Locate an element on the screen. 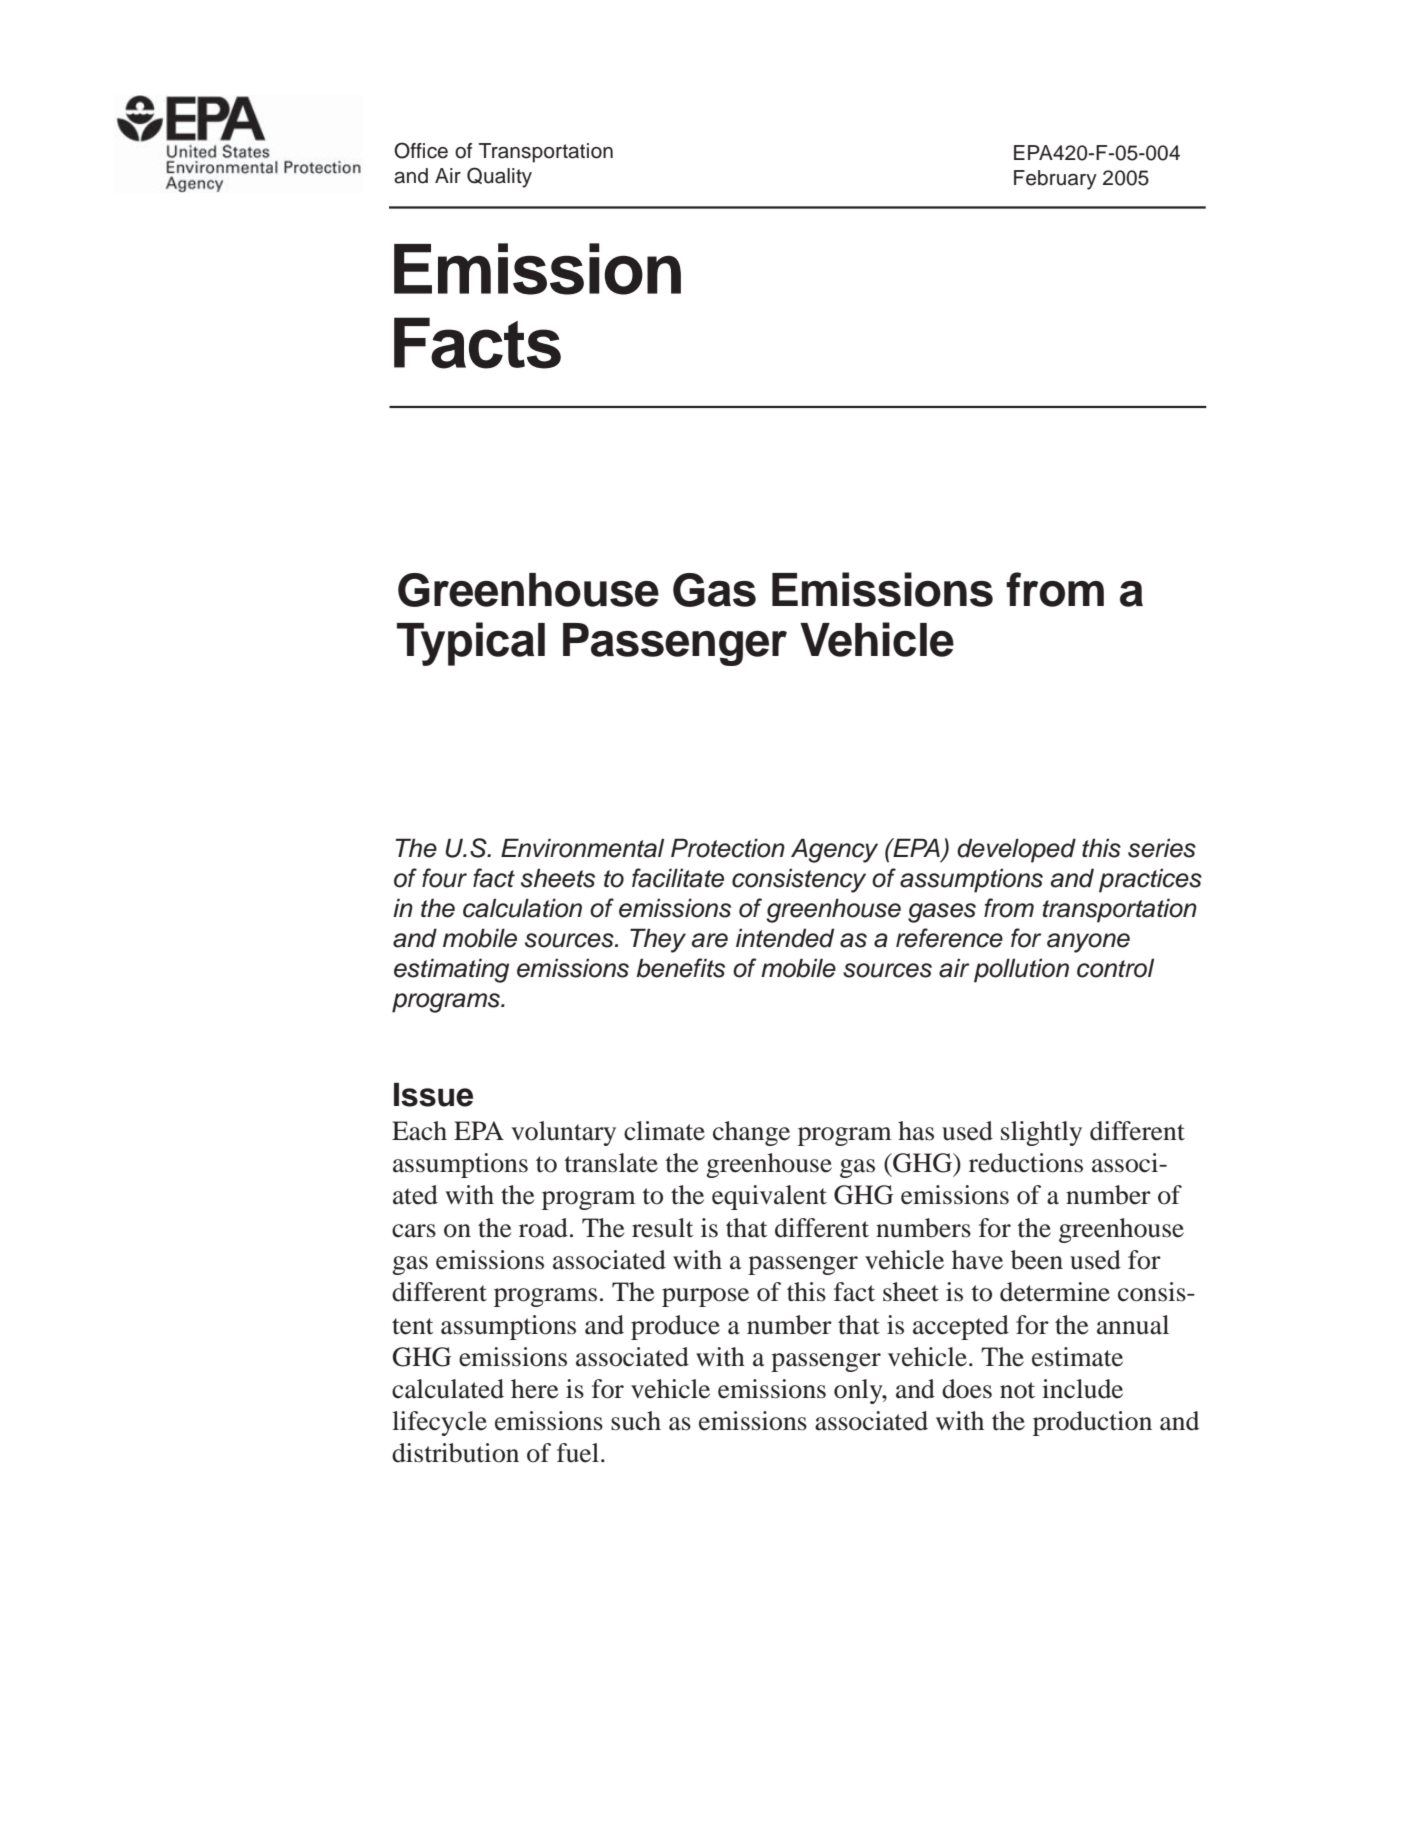 The image size is (1411, 1826). Office is located at coordinates (421, 150).
